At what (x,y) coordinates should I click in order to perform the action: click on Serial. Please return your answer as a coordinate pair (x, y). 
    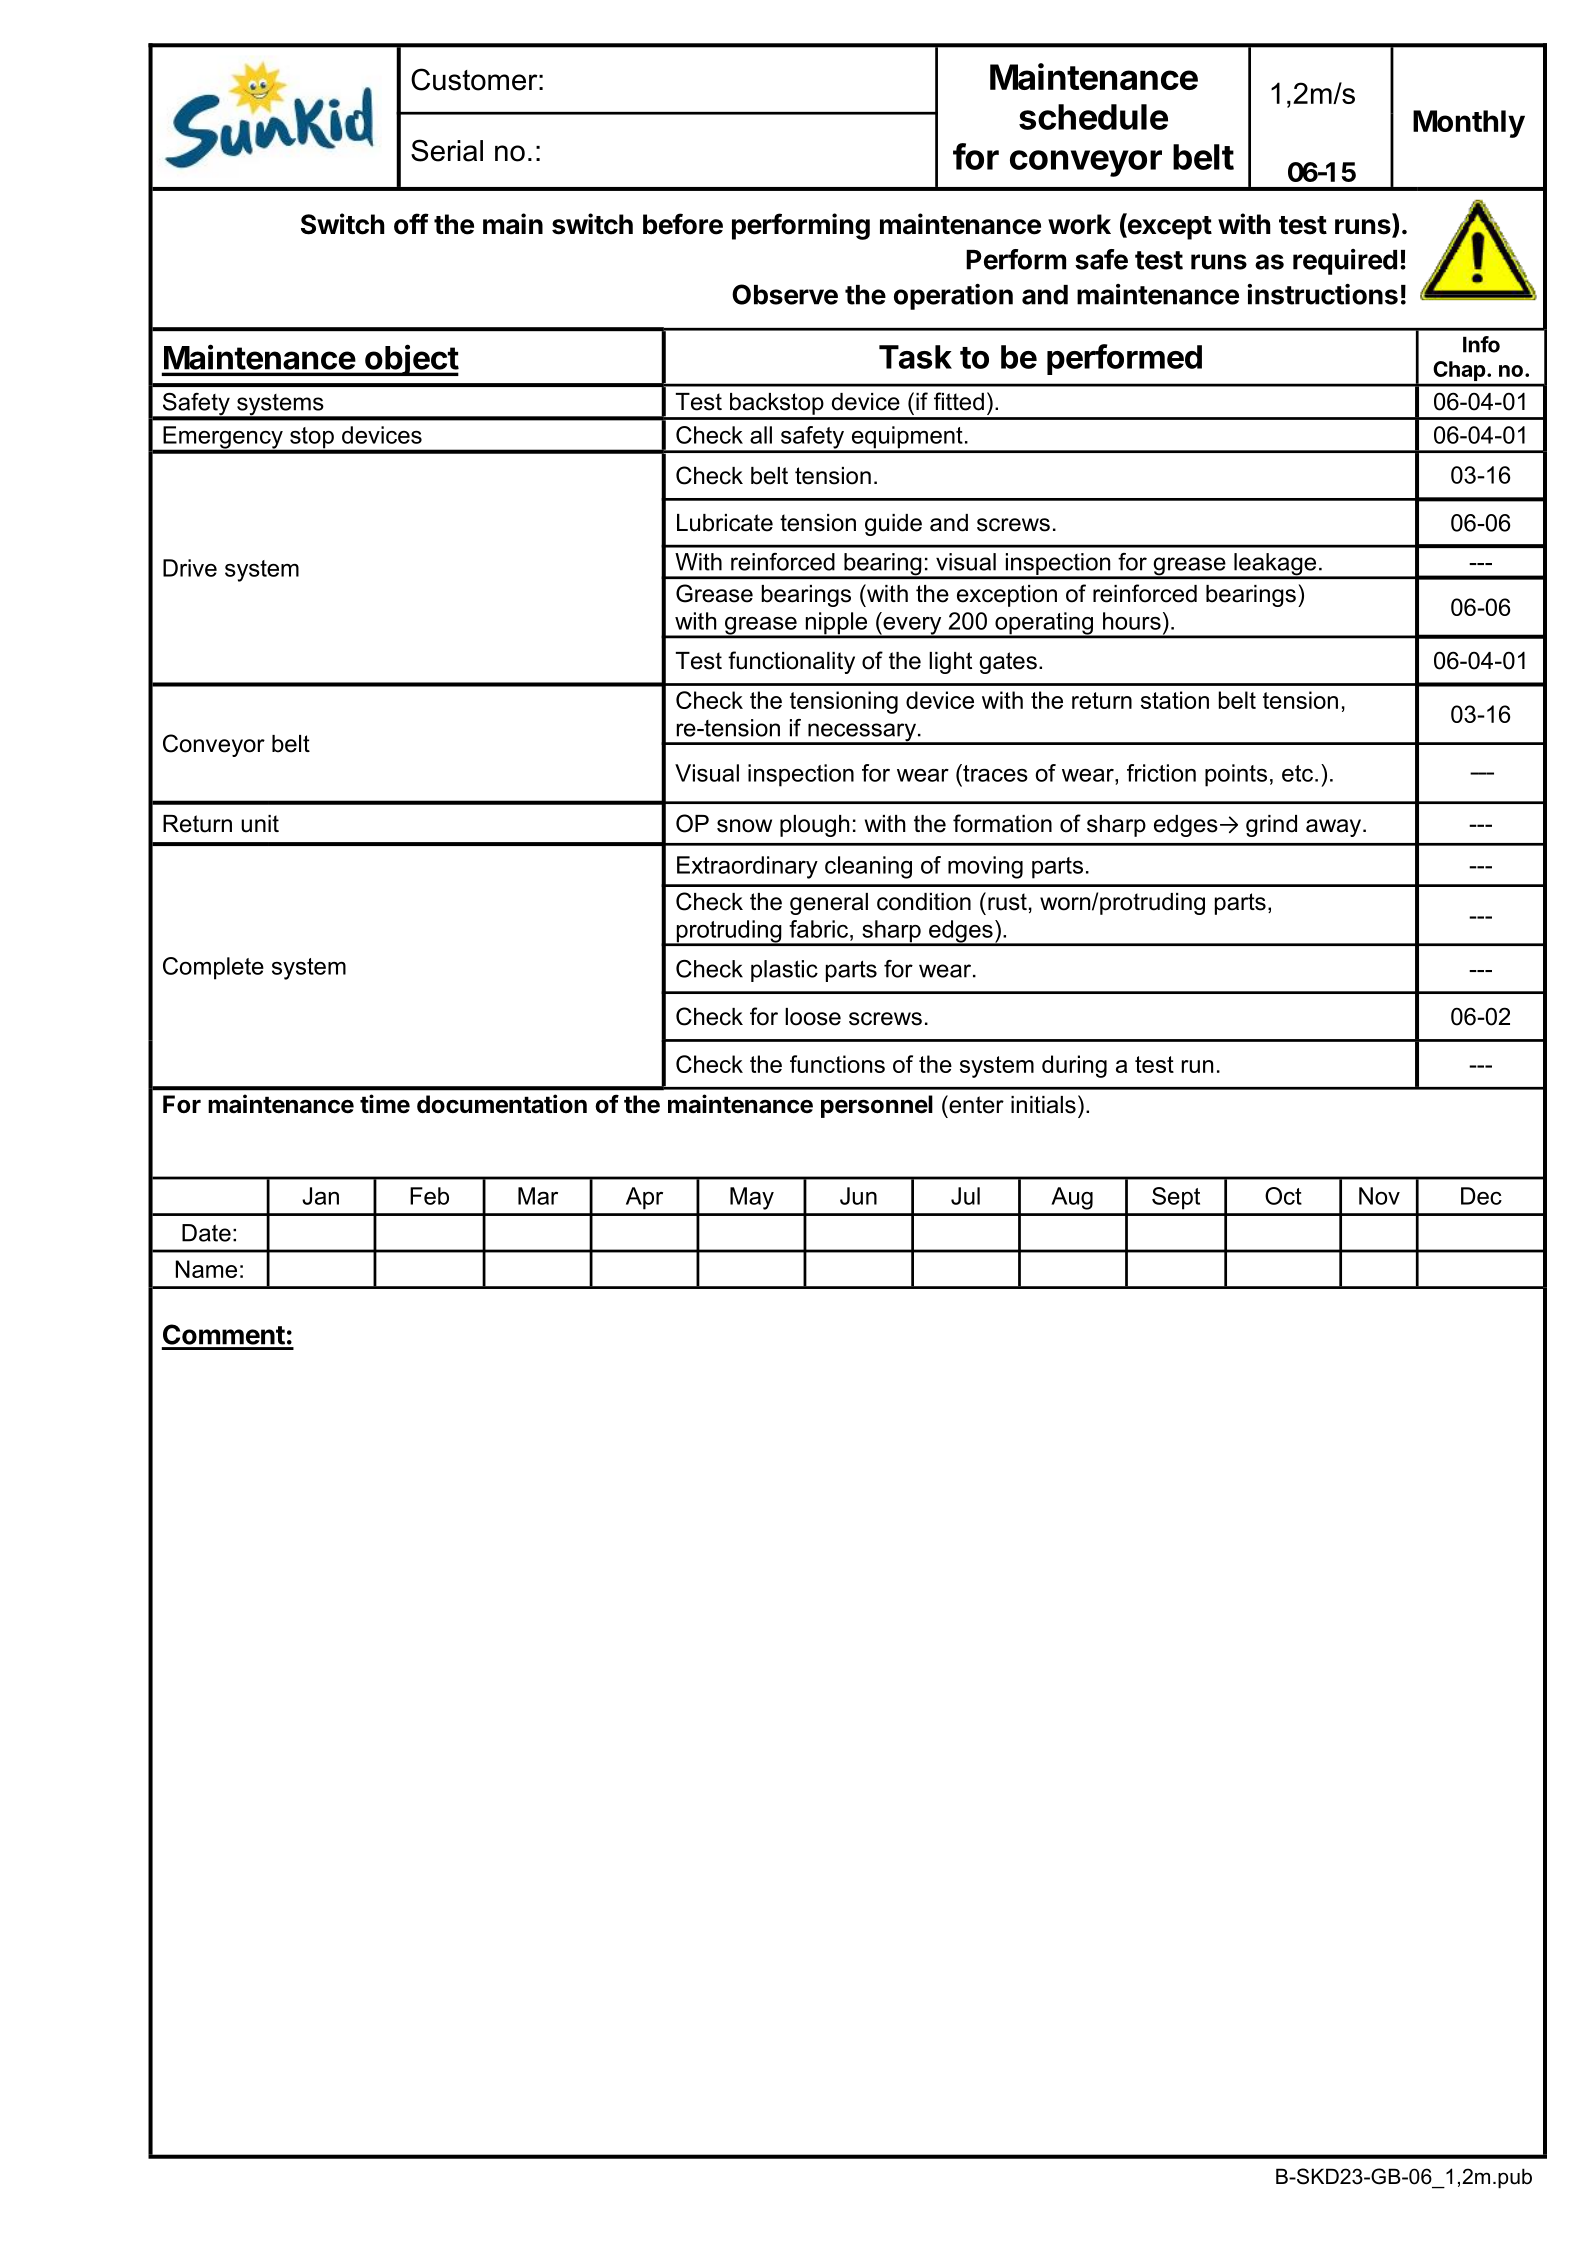
    Looking at the image, I should click on (447, 150).
